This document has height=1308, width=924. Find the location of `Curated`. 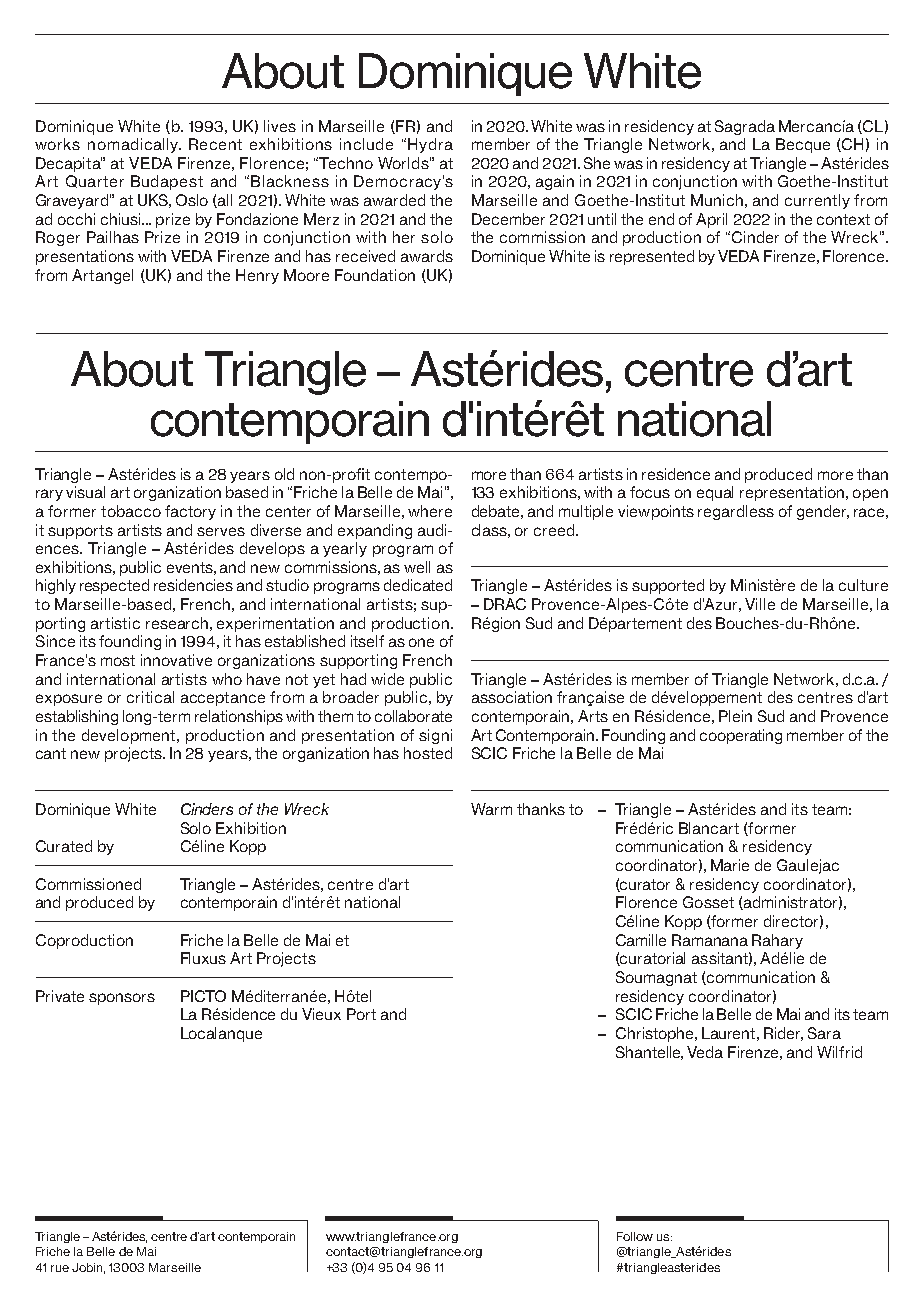

Curated is located at coordinates (64, 846).
